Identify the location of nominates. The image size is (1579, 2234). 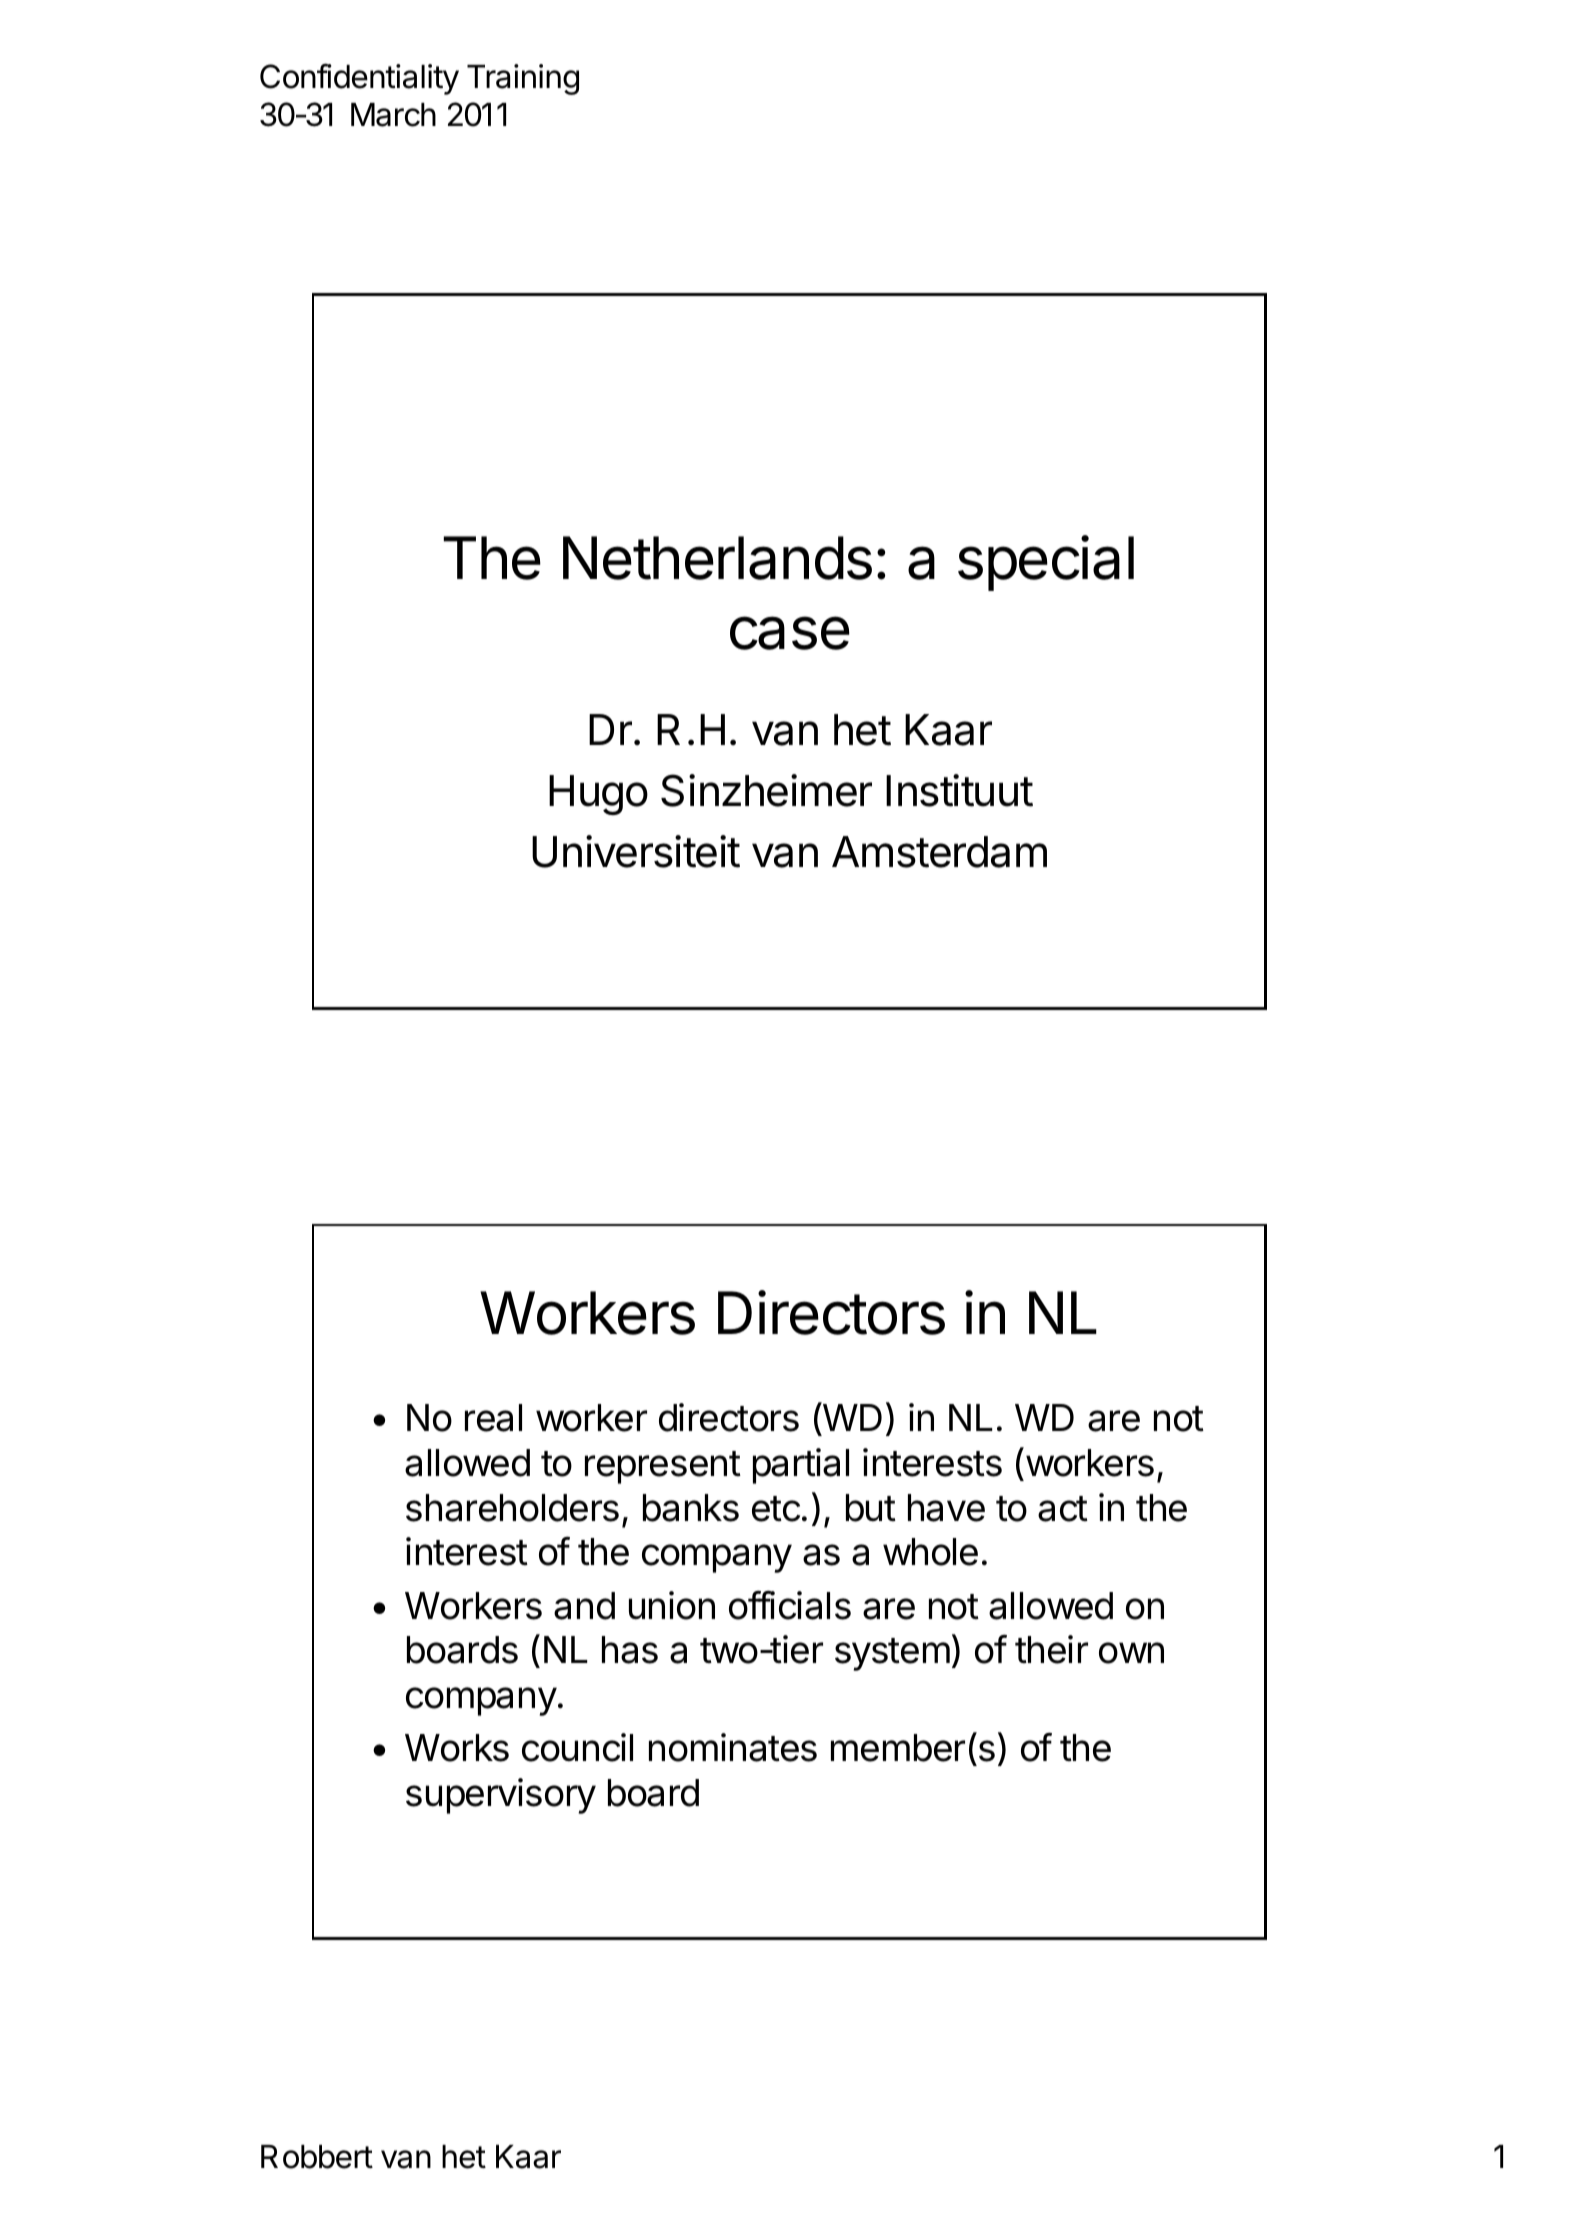
(733, 1747).
